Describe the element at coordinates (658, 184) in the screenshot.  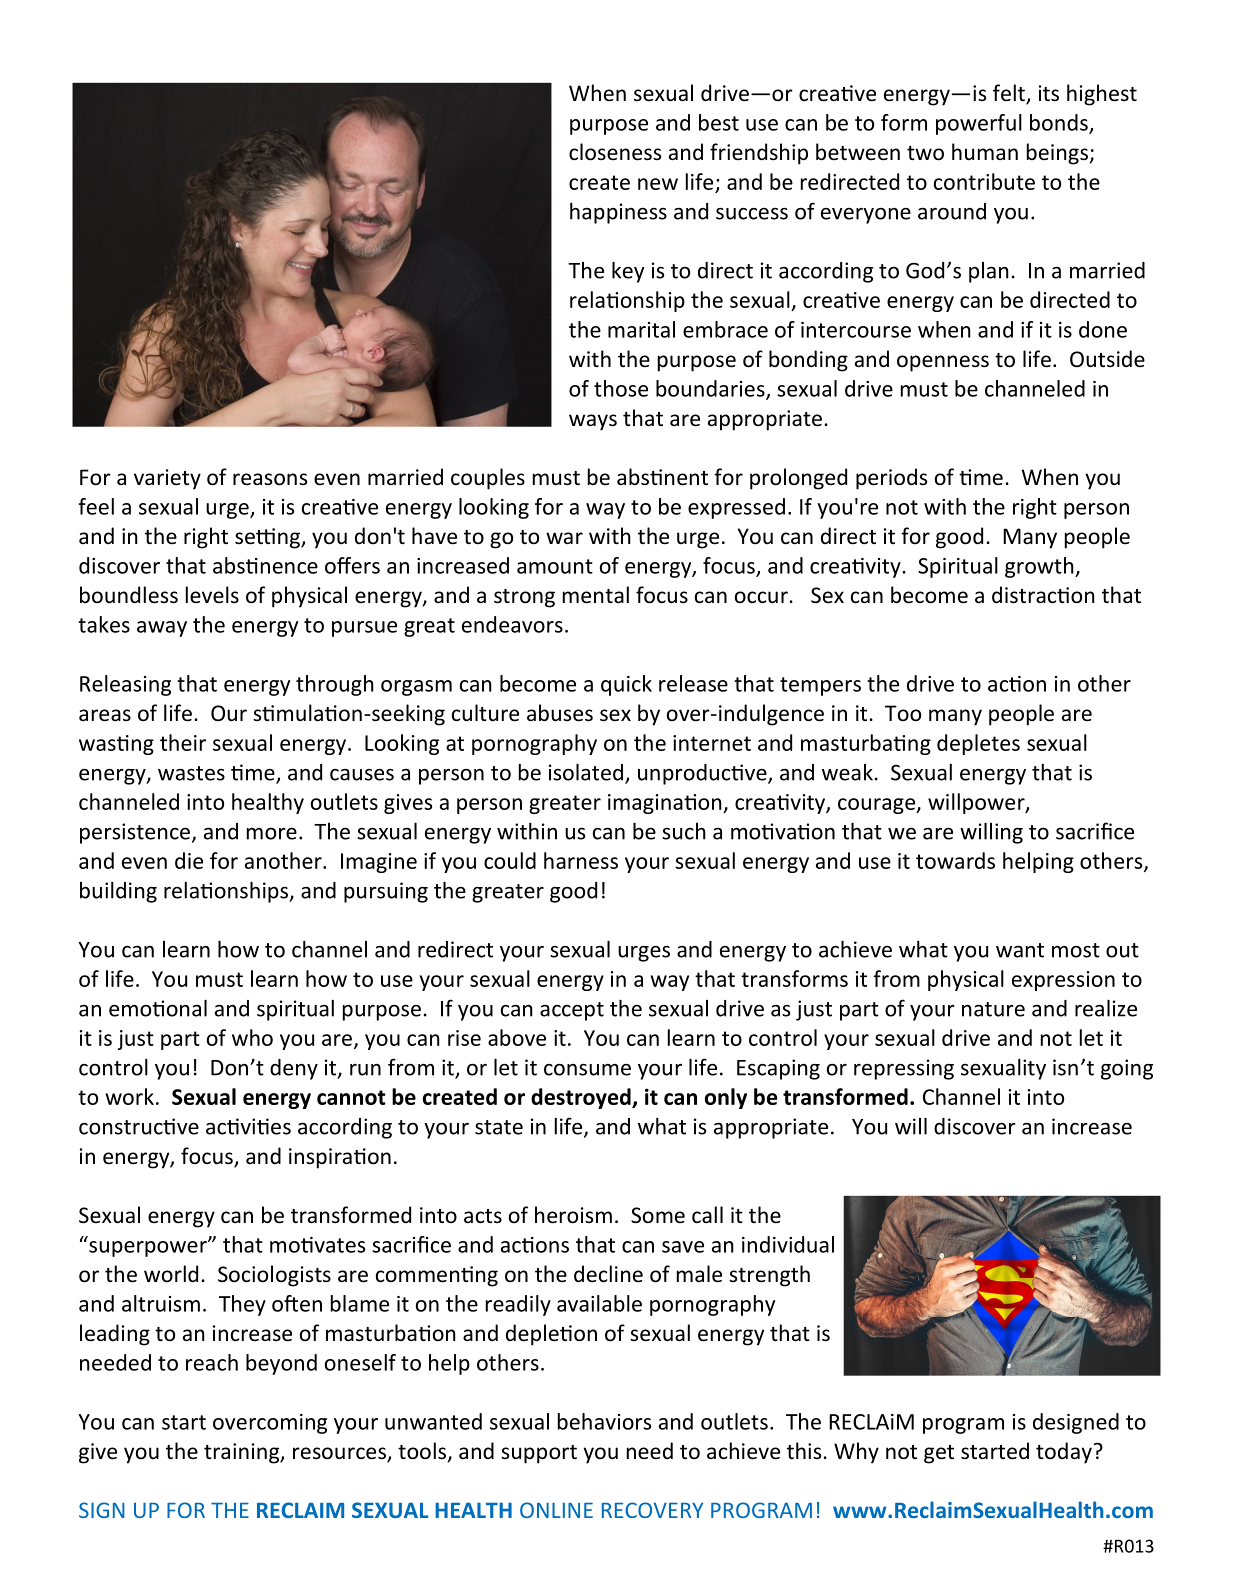
I see `new` at that location.
